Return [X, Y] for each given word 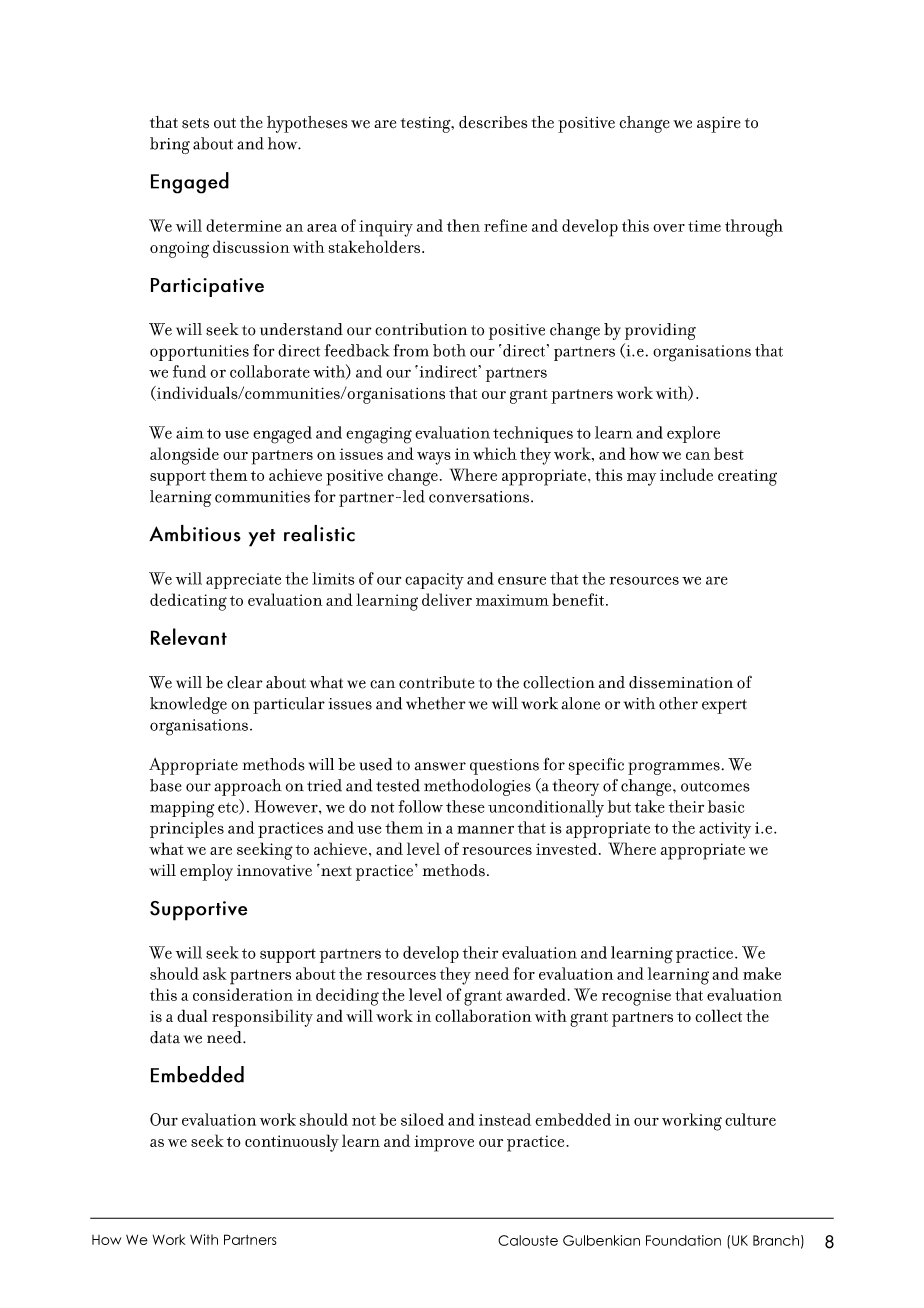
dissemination [681, 682]
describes [493, 122]
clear [245, 682]
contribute [436, 682]
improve [444, 1143]
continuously [292, 1143]
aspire [719, 124]
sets [195, 123]
